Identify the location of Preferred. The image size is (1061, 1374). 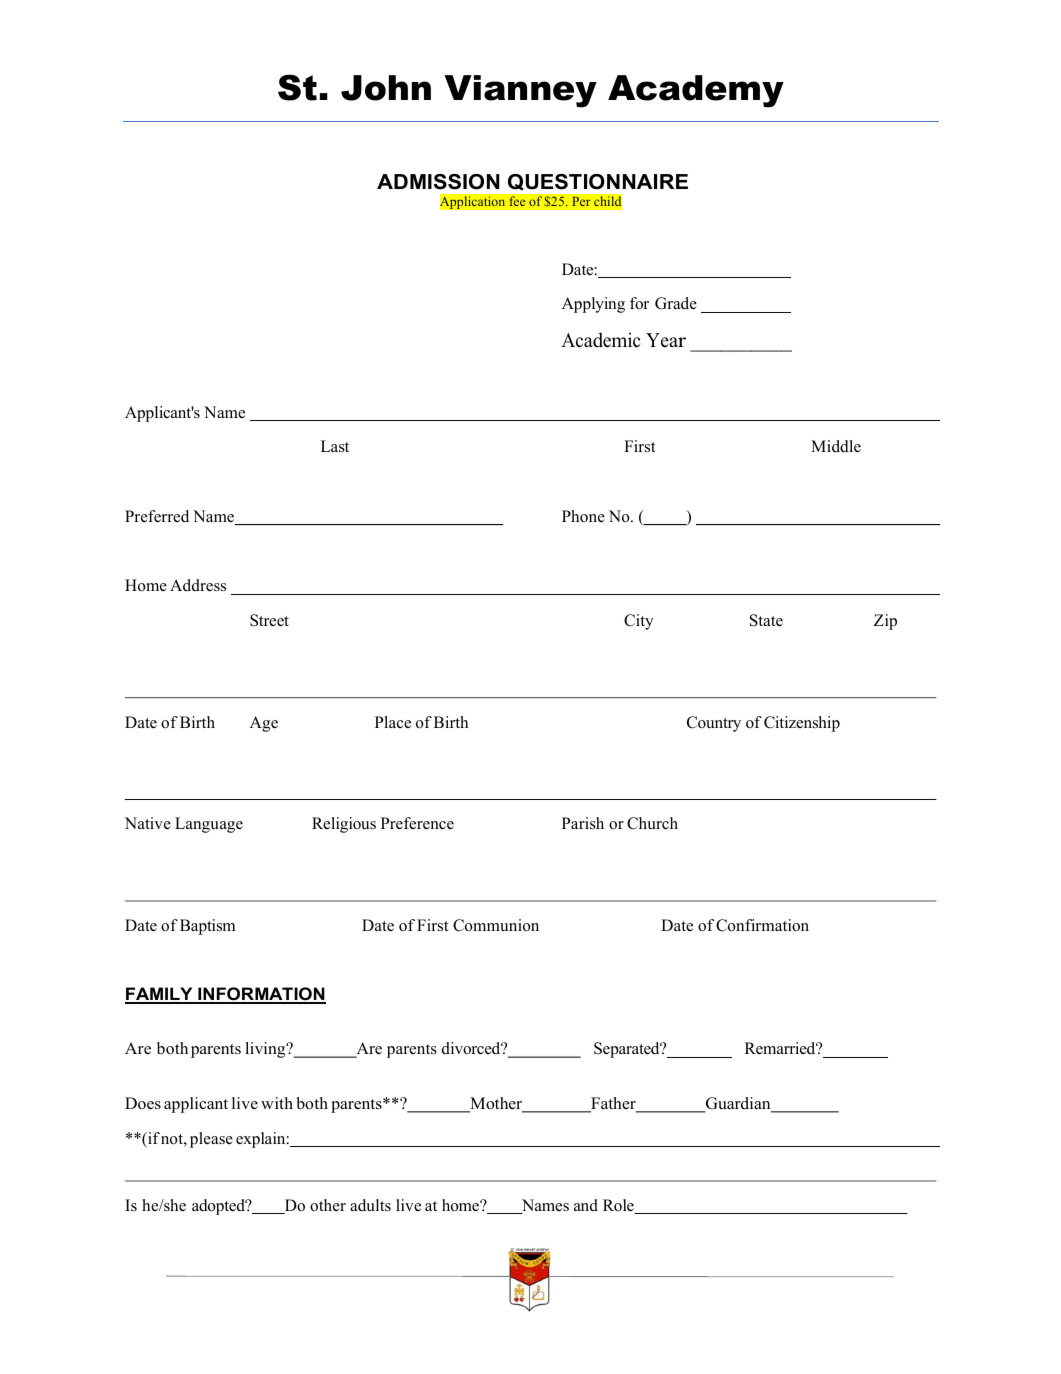
(157, 516).
